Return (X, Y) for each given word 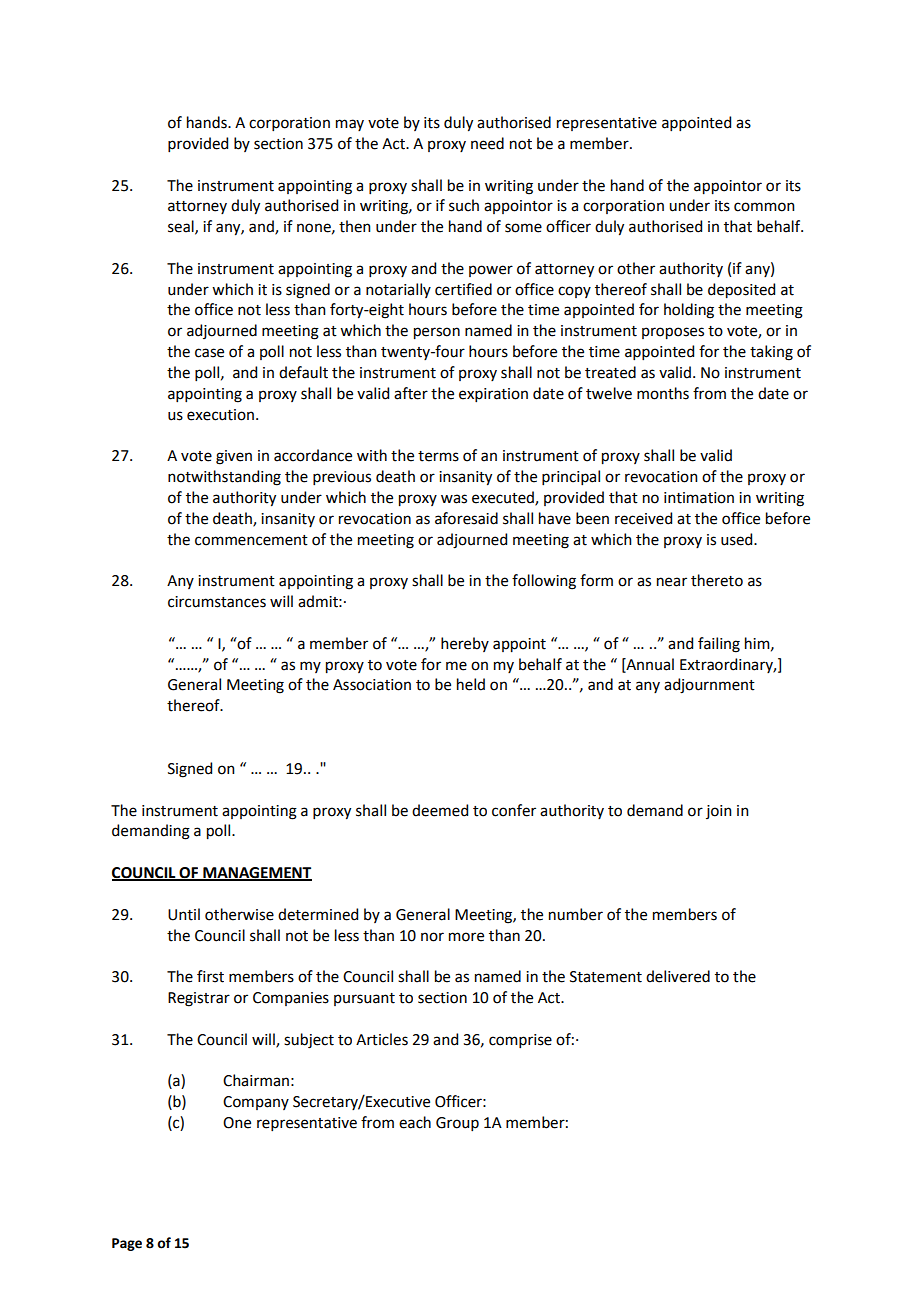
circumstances (217, 602)
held (471, 684)
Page (127, 1244)
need (487, 143)
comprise (520, 1041)
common (764, 207)
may (350, 125)
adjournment (709, 686)
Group (457, 1124)
